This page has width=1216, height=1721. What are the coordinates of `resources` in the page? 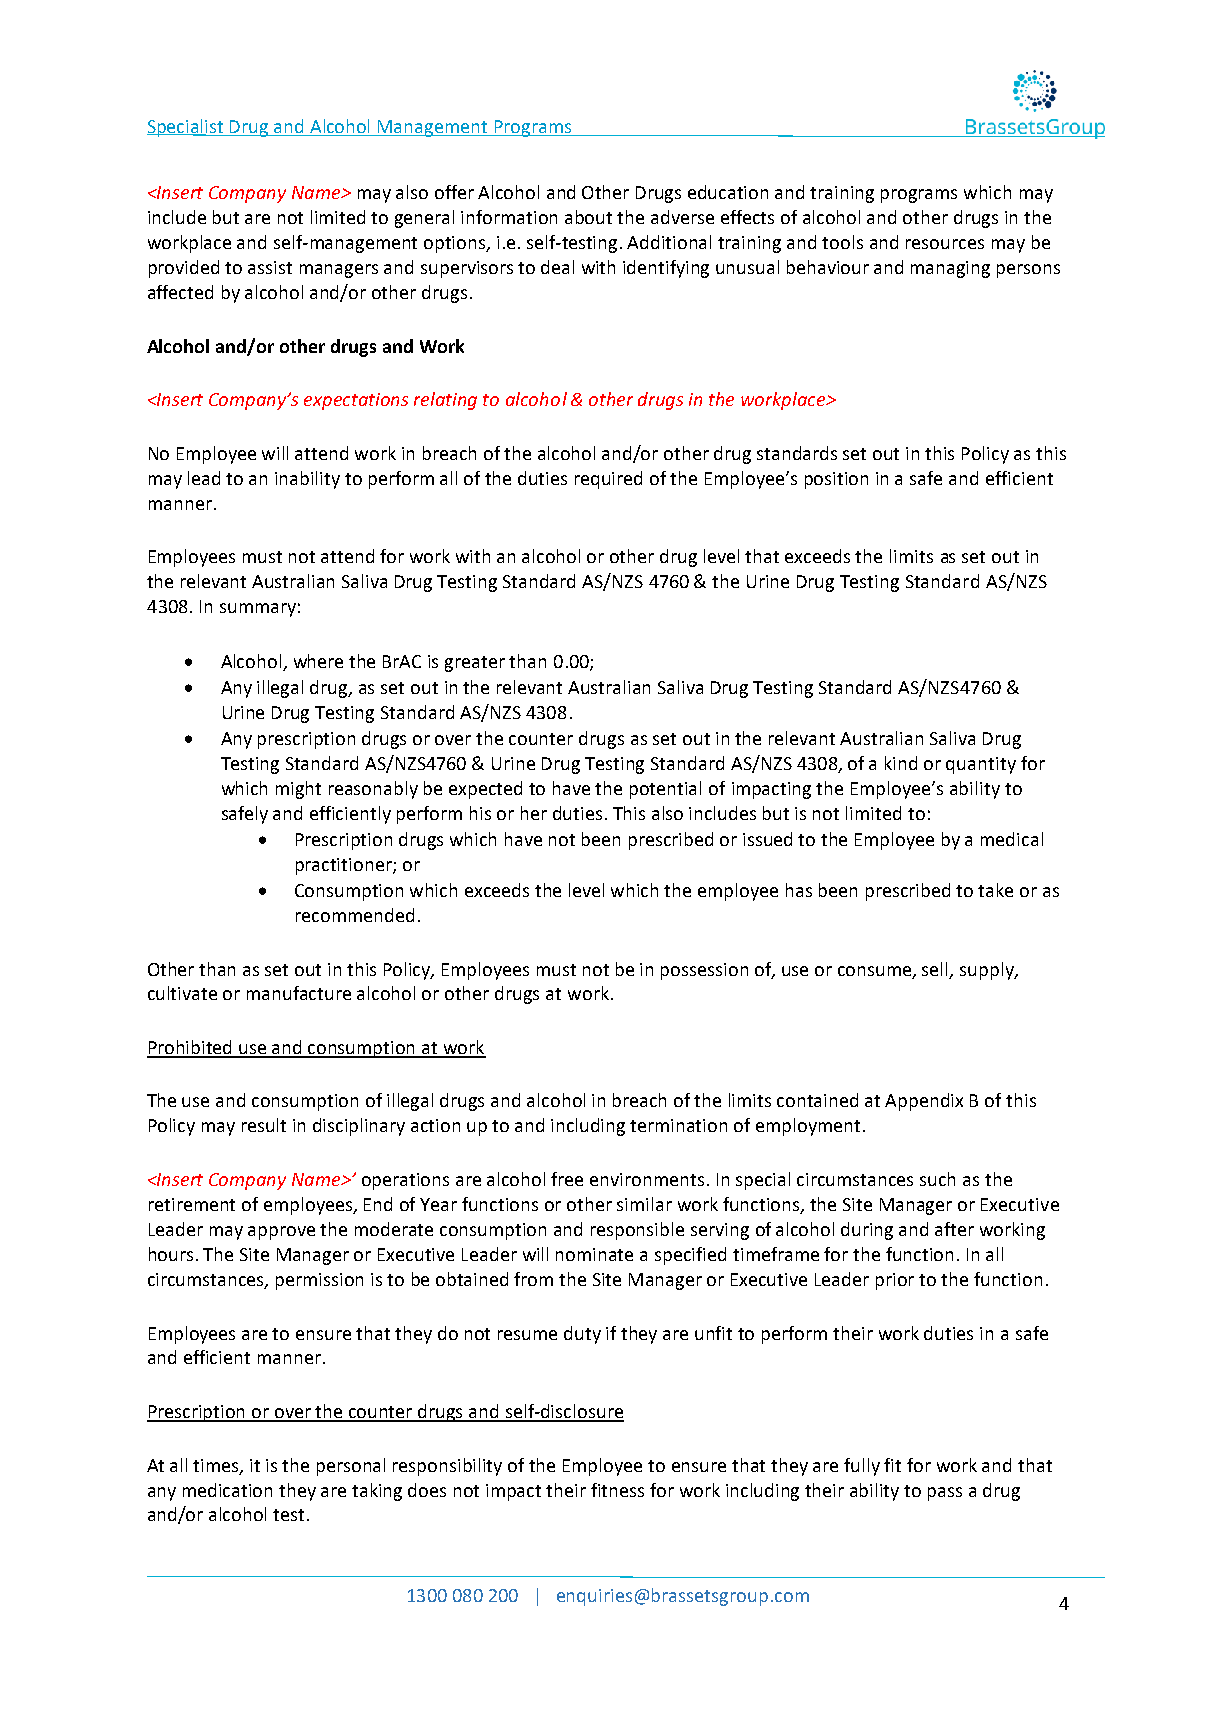 It's located at (945, 244).
